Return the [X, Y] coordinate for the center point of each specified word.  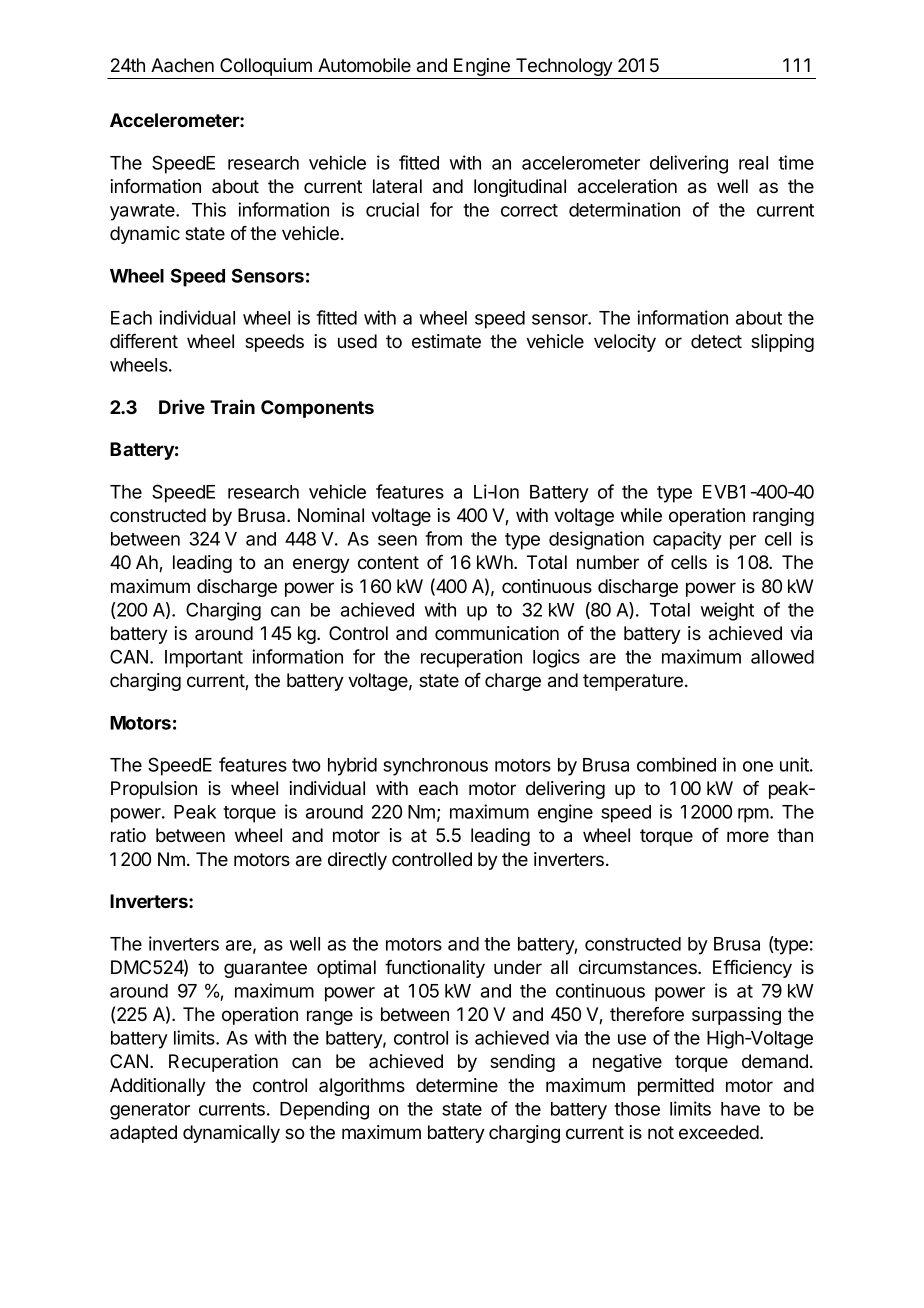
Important [204, 659]
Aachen [182, 65]
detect [716, 341]
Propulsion [154, 790]
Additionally [158, 1087]
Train [232, 406]
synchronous [435, 767]
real [753, 163]
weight [727, 611]
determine [457, 1085]
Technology [564, 68]
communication [497, 633]
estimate [446, 341]
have [740, 1109]
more [748, 837]
